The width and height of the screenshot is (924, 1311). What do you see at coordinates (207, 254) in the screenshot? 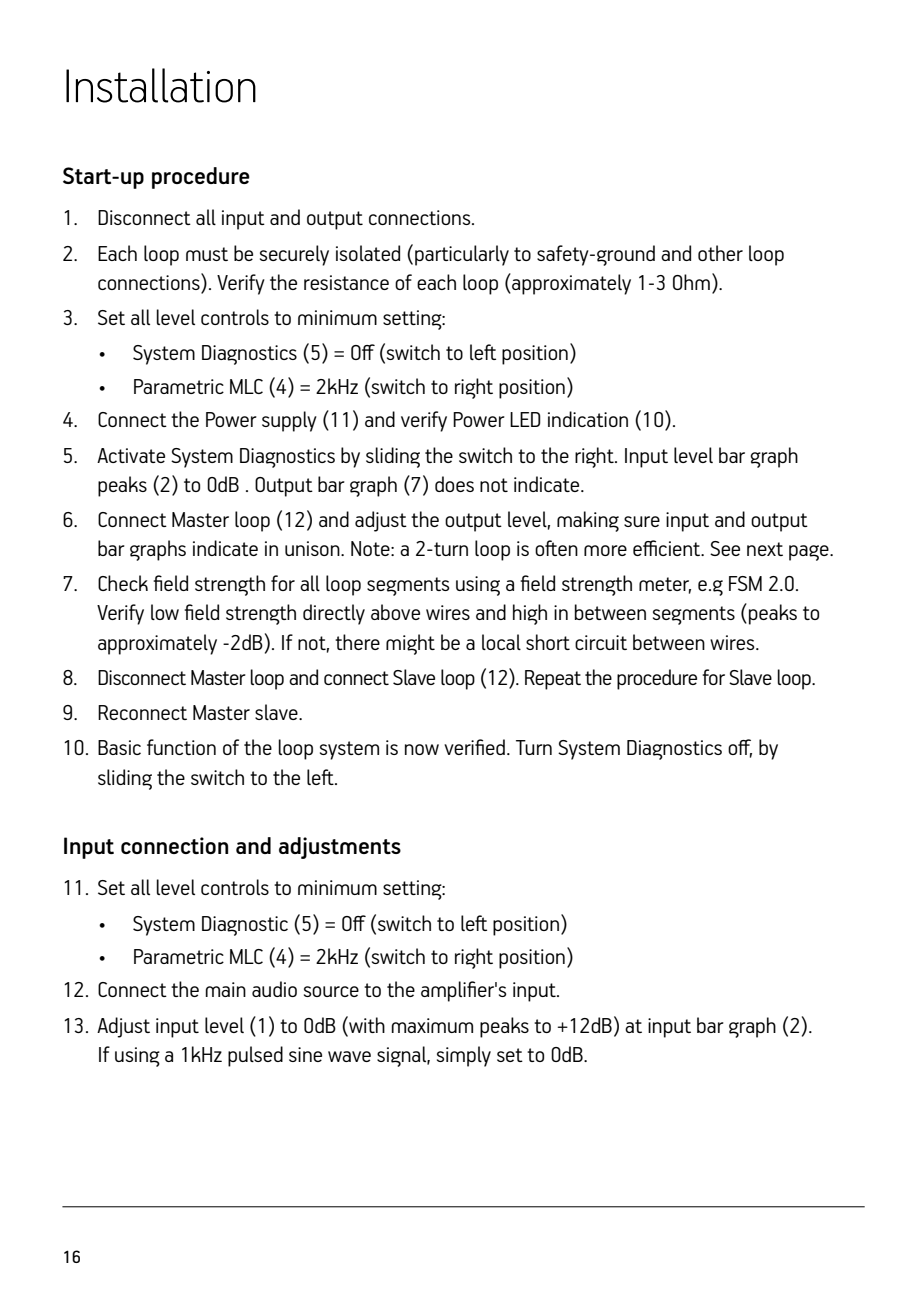
I see `must` at bounding box center [207, 254].
